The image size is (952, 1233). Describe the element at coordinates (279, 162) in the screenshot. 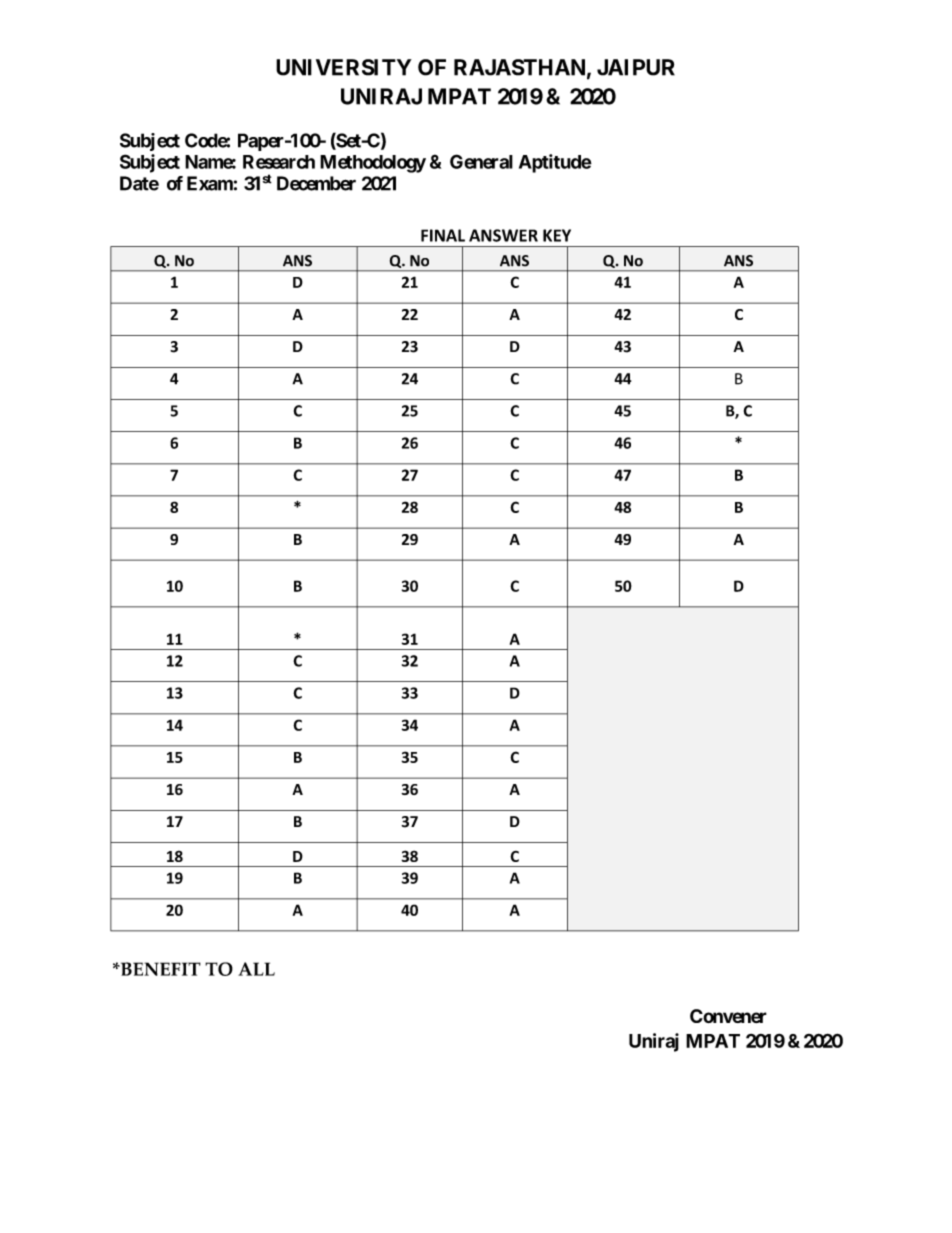

I see `Research` at that location.
